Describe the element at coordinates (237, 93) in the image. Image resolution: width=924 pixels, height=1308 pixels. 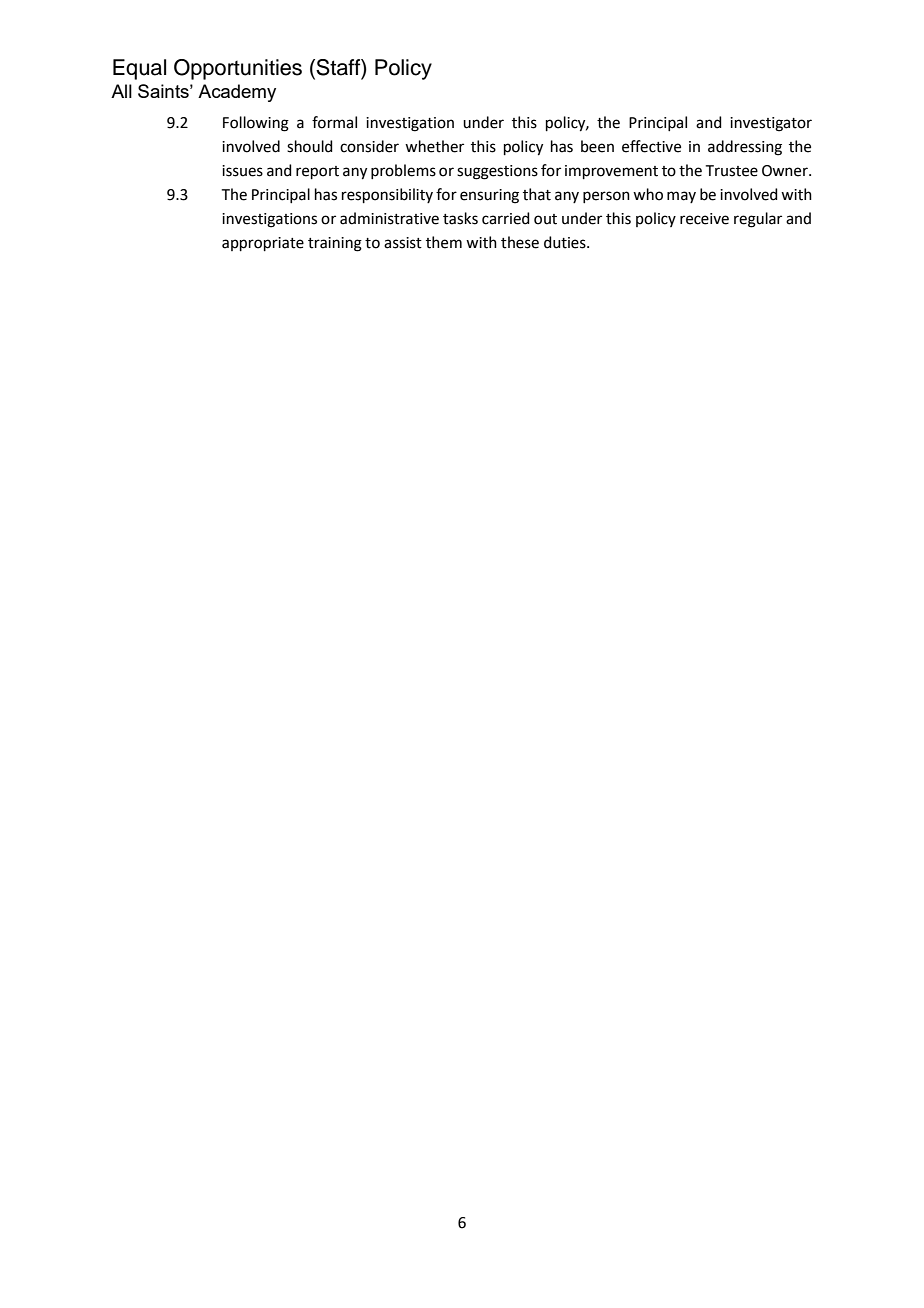
I see `Academy` at that location.
